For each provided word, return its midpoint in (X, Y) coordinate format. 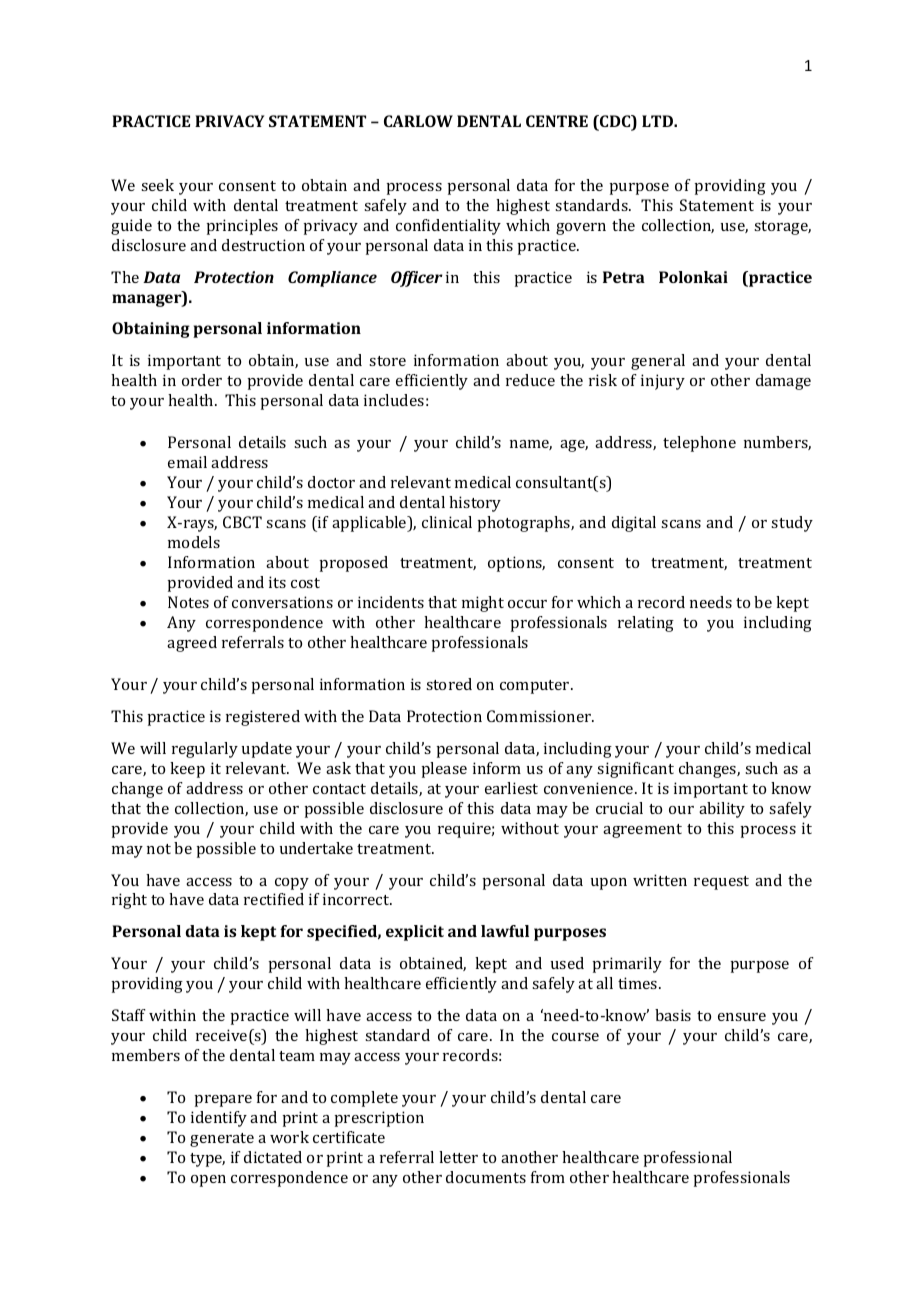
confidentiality (448, 227)
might (483, 604)
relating (646, 624)
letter (458, 1157)
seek (157, 185)
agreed (192, 644)
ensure (742, 1017)
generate (222, 1140)
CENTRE (557, 121)
